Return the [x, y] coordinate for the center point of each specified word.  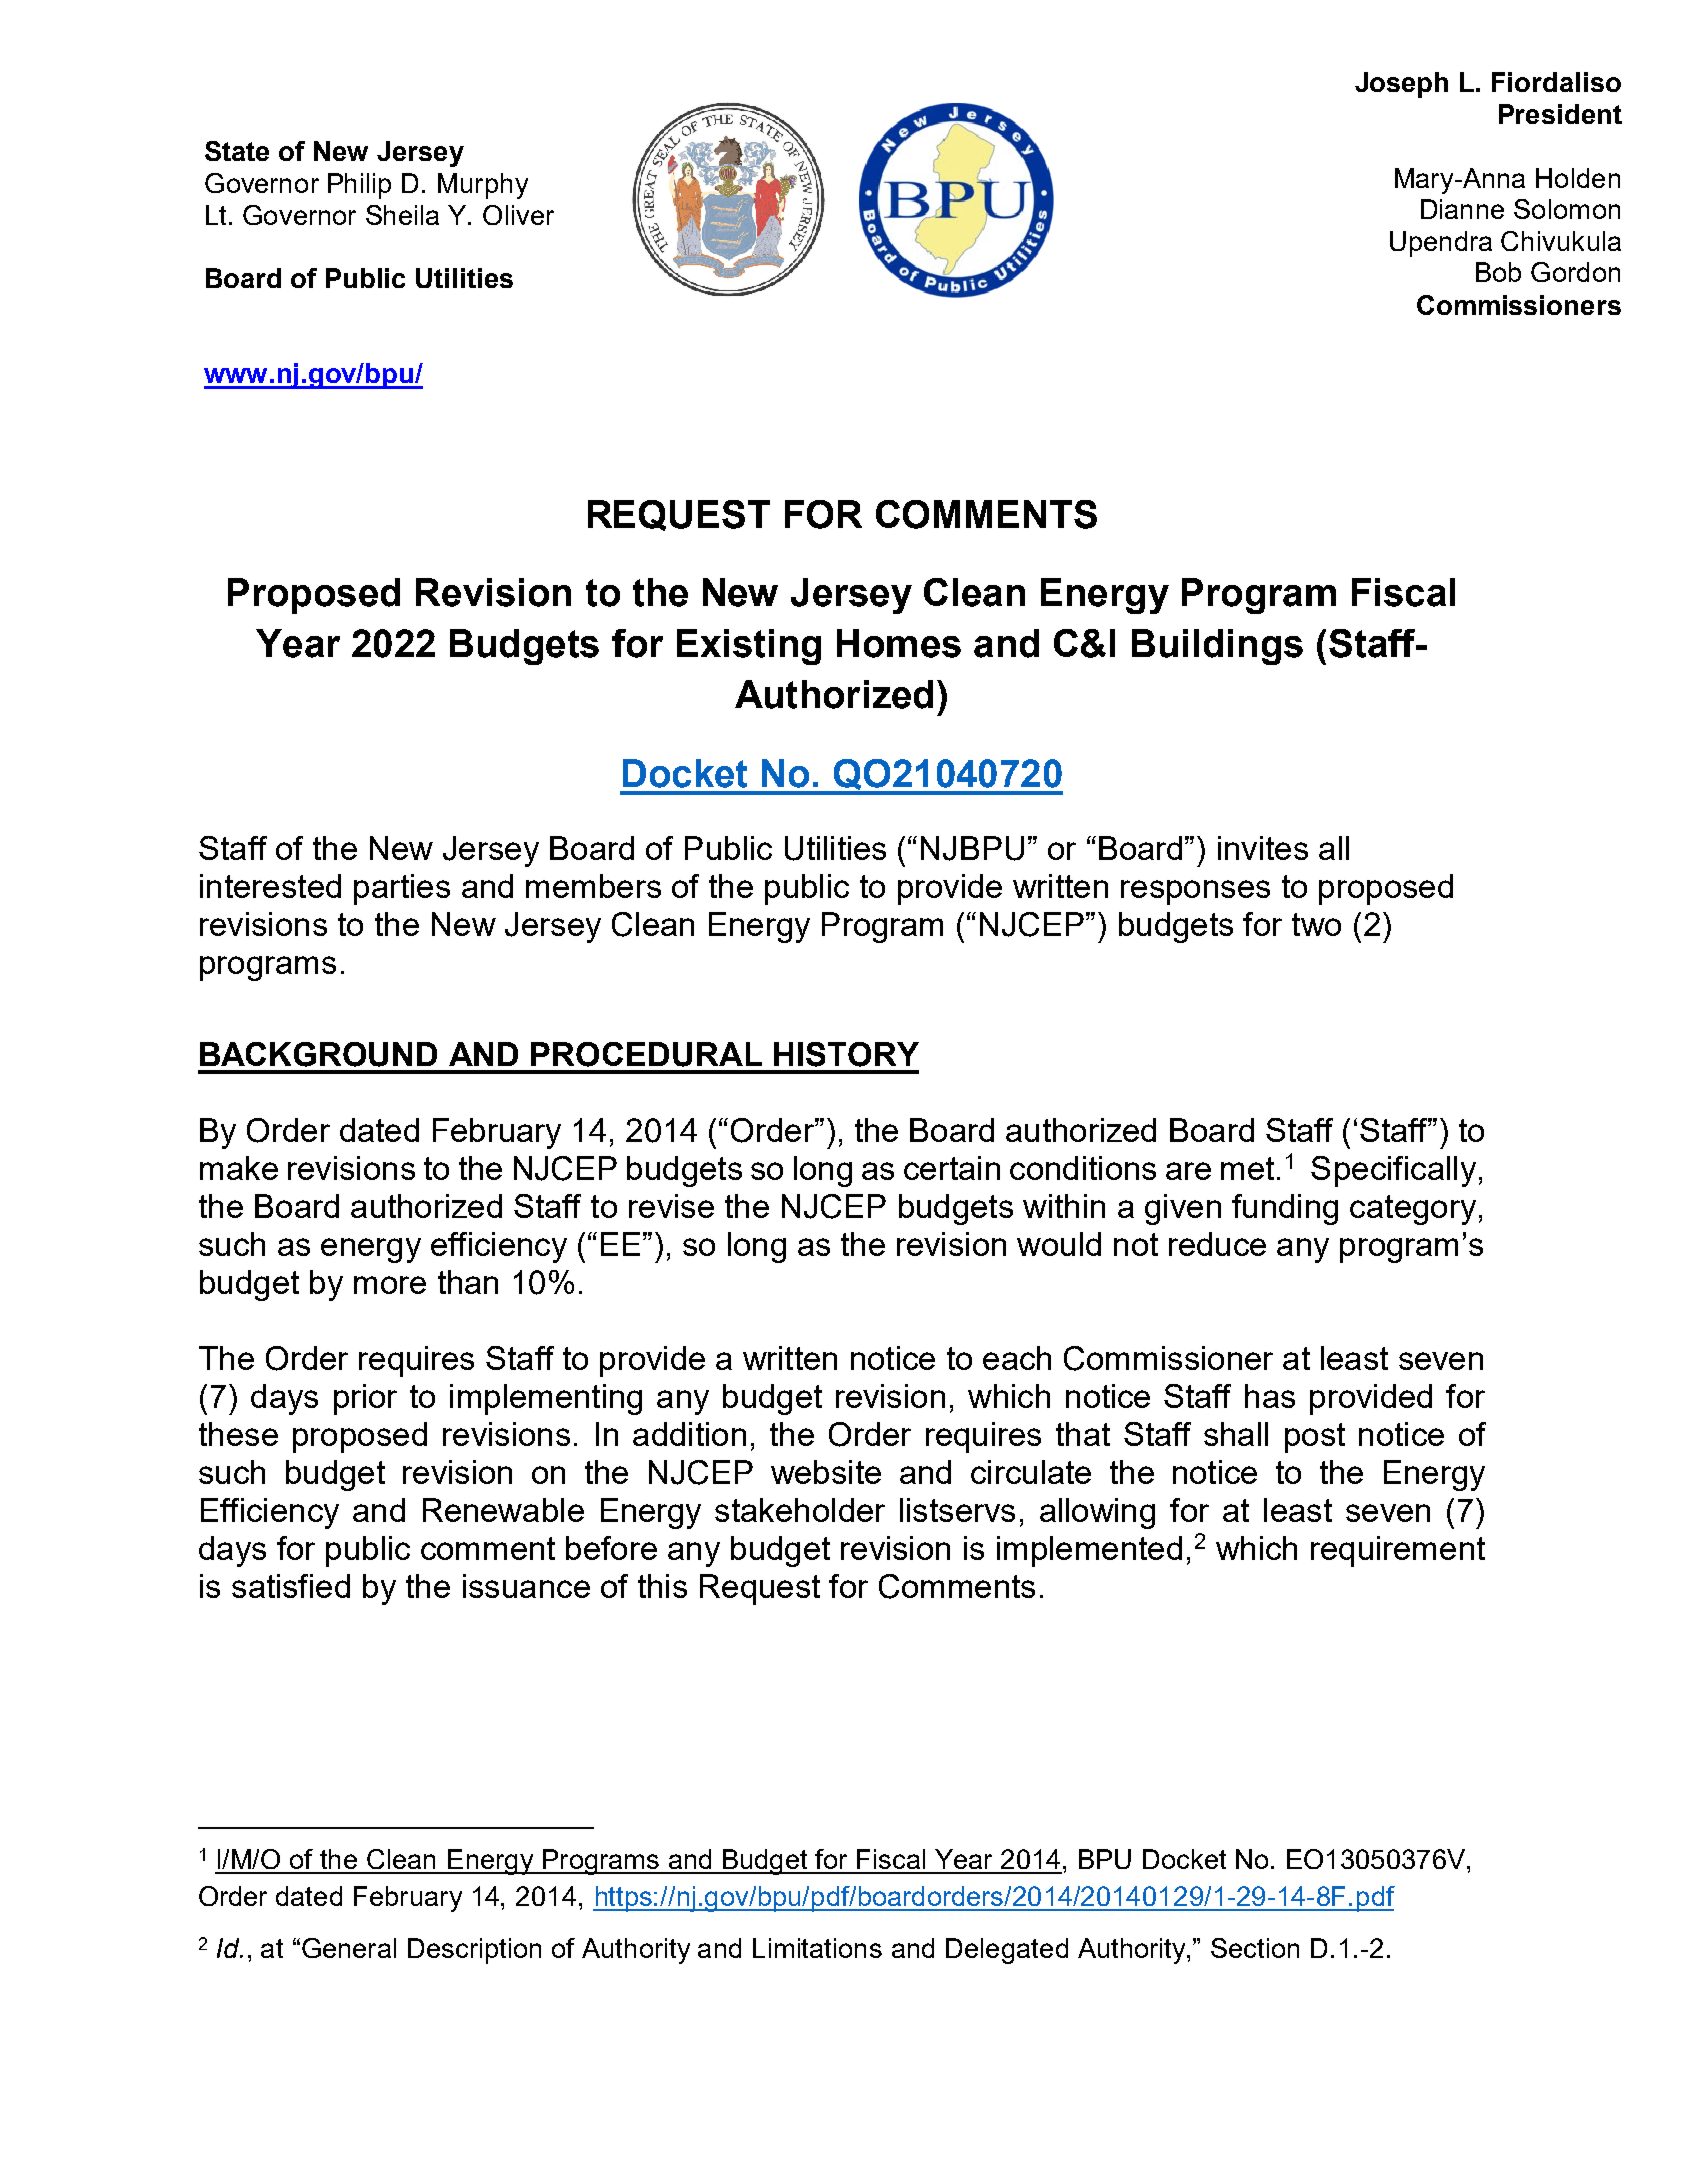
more [390, 1285]
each [1017, 1358]
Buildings [1217, 647]
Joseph [1401, 85]
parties [402, 889]
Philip [359, 186]
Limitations [817, 1948]
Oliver [518, 215]
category [1413, 1210]
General [349, 1948]
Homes [899, 643]
